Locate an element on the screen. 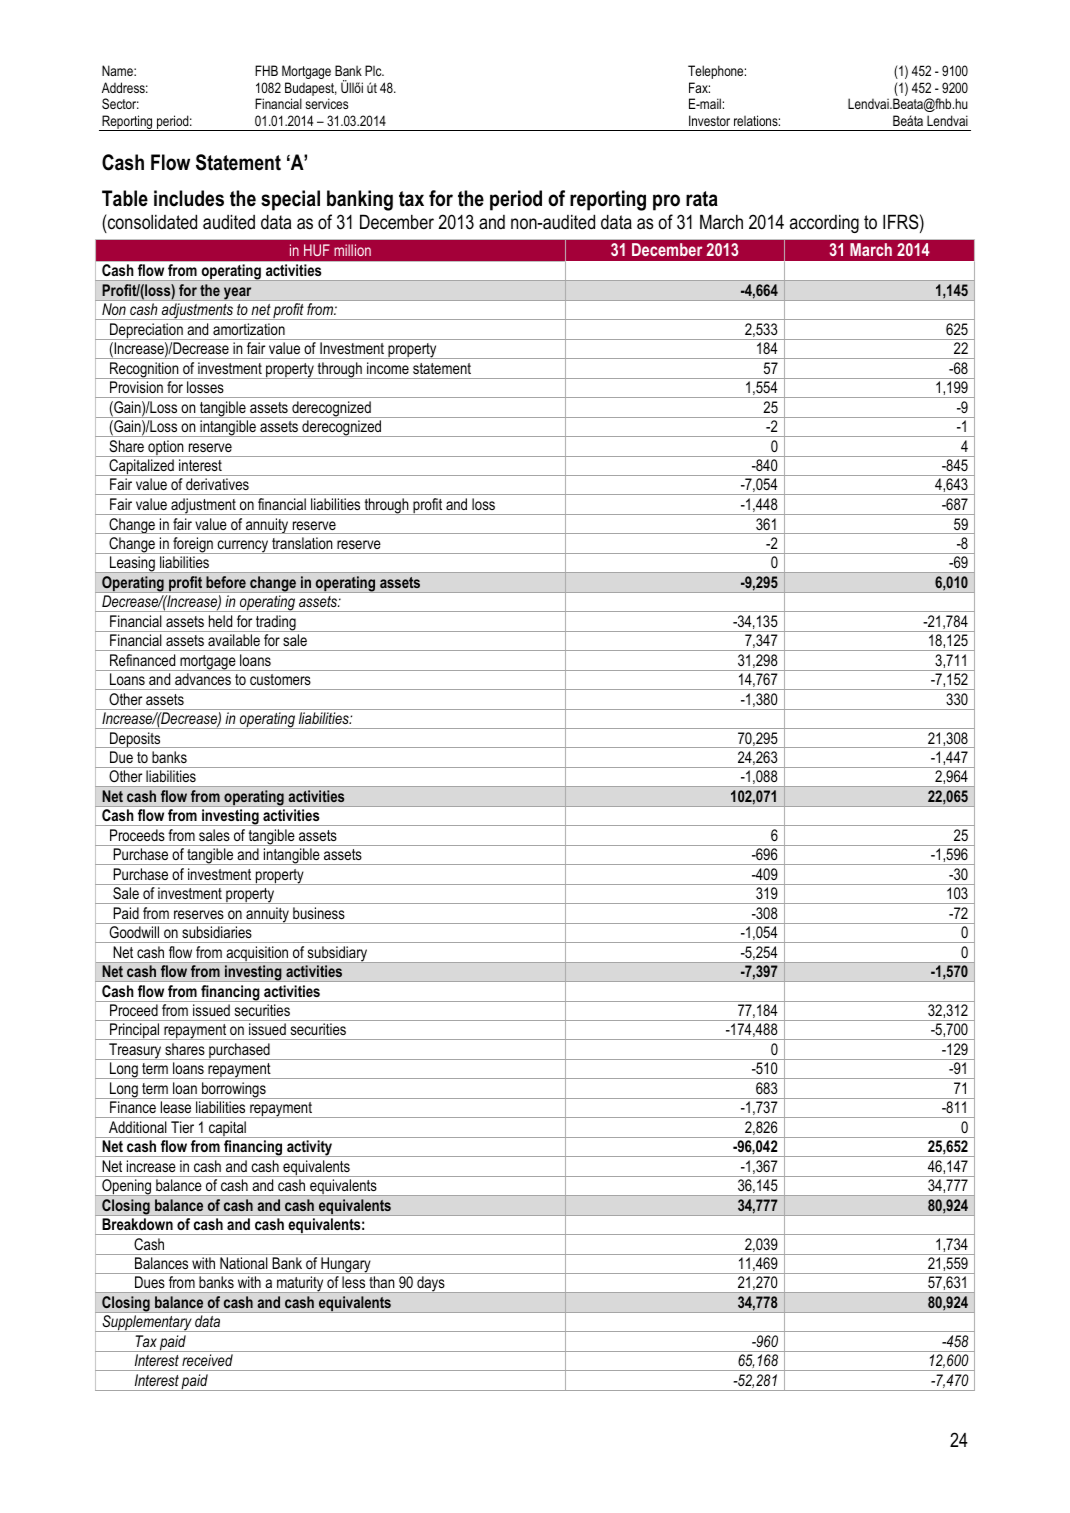 The height and width of the screenshot is (1513, 1070). Investor is located at coordinates (709, 120).
